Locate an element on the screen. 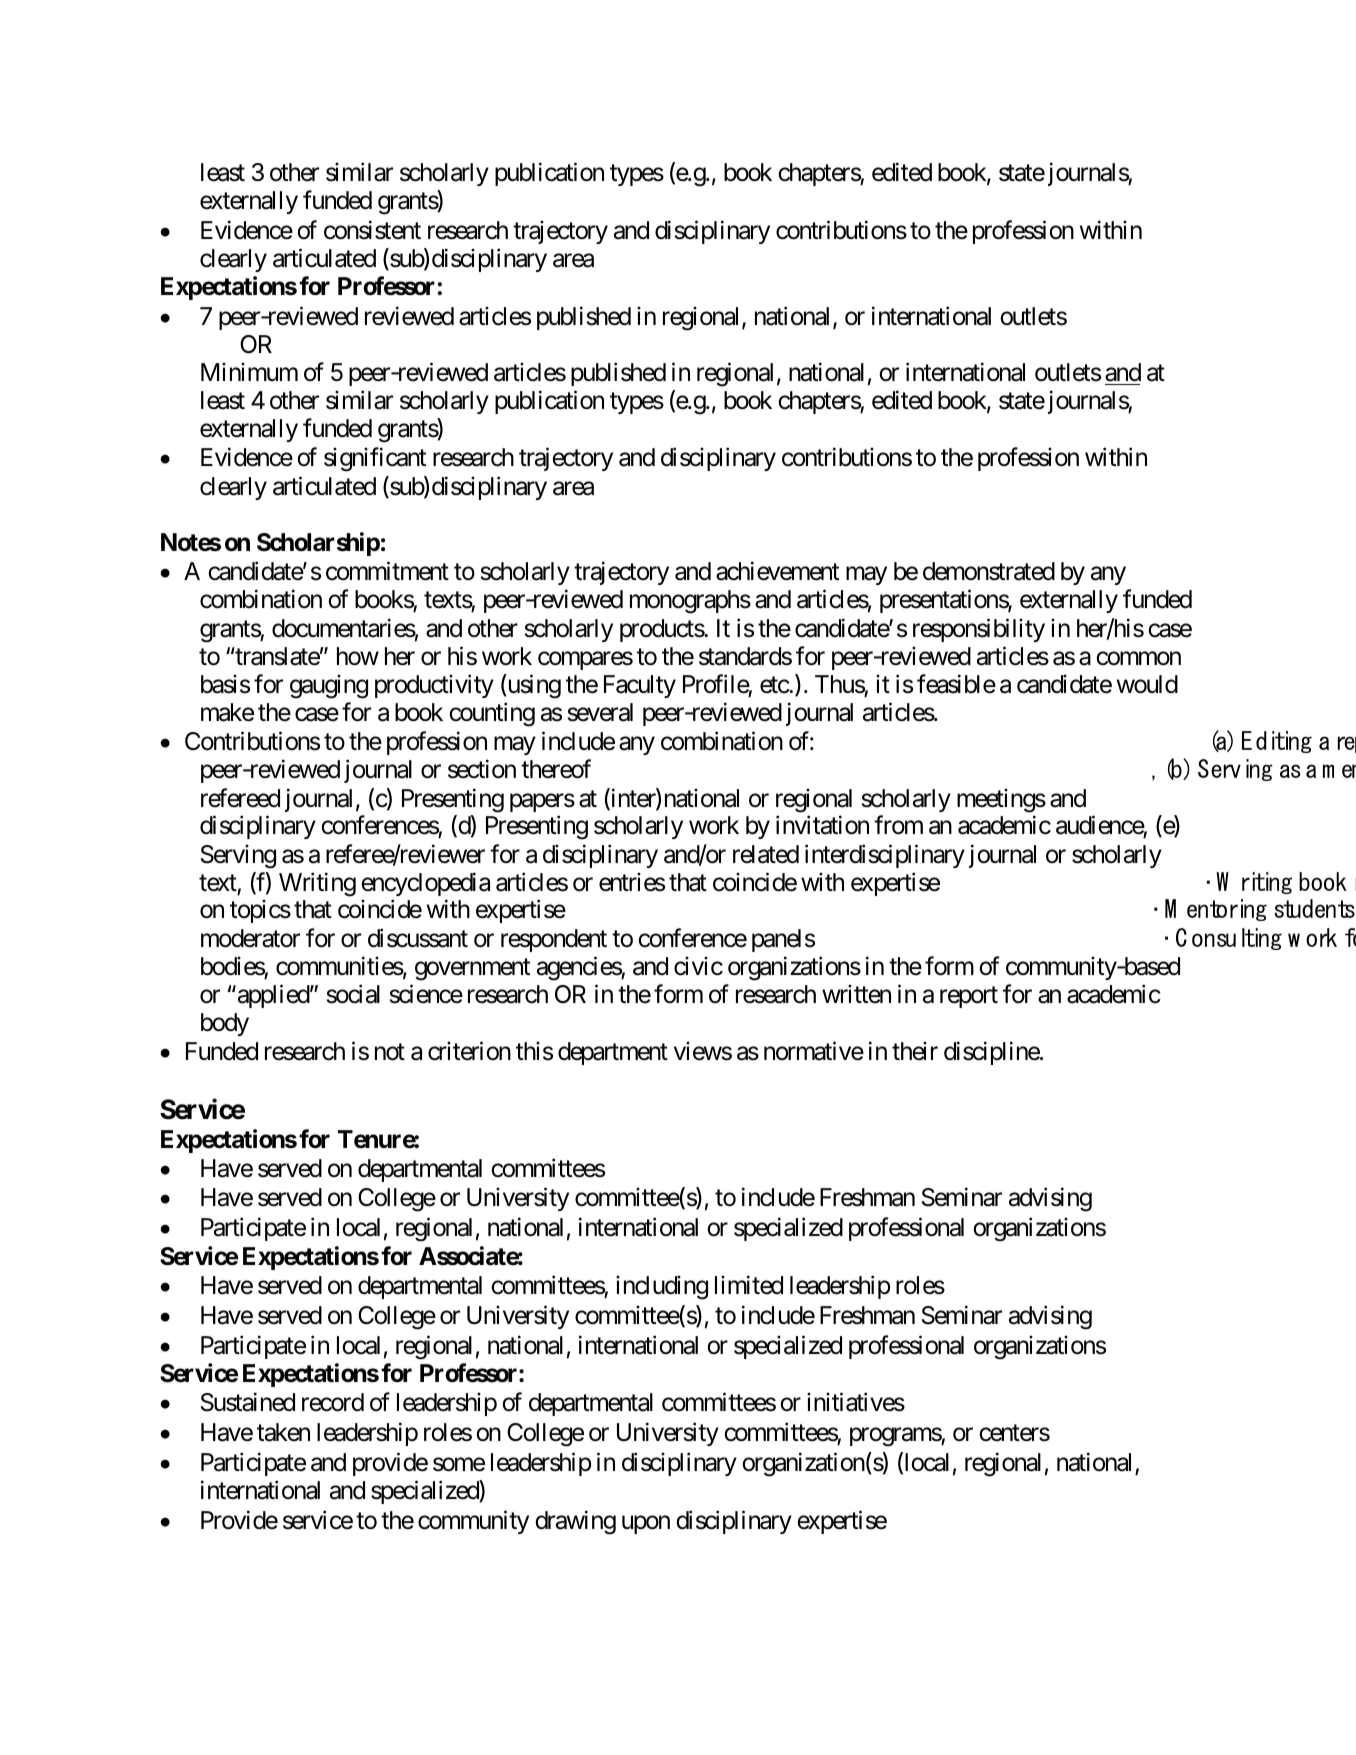 This screenshot has height=1755, width=1356. significant is located at coordinates (375, 460).
